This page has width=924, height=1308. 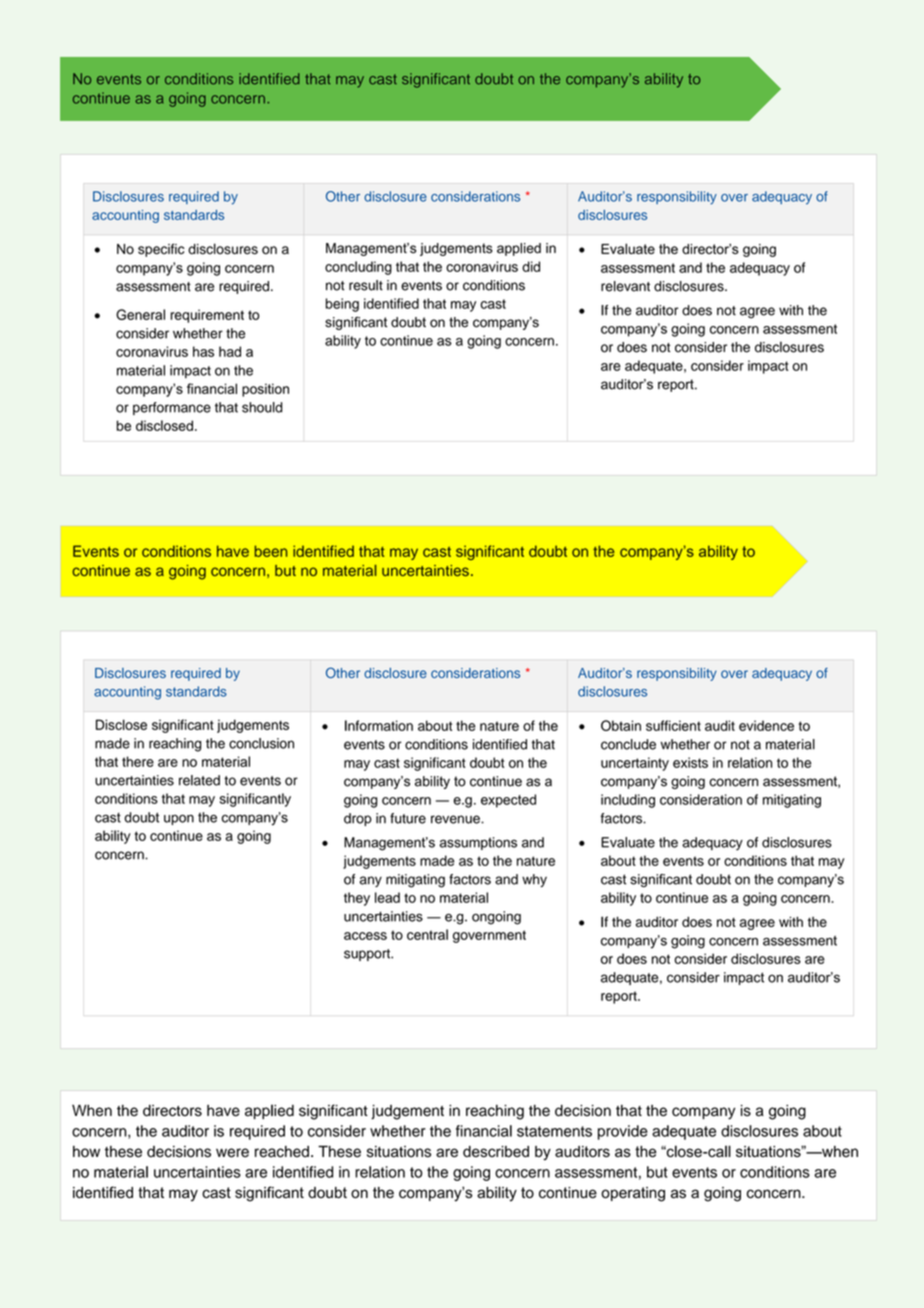 What do you see at coordinates (271, 551) in the page?
I see `been` at bounding box center [271, 551].
